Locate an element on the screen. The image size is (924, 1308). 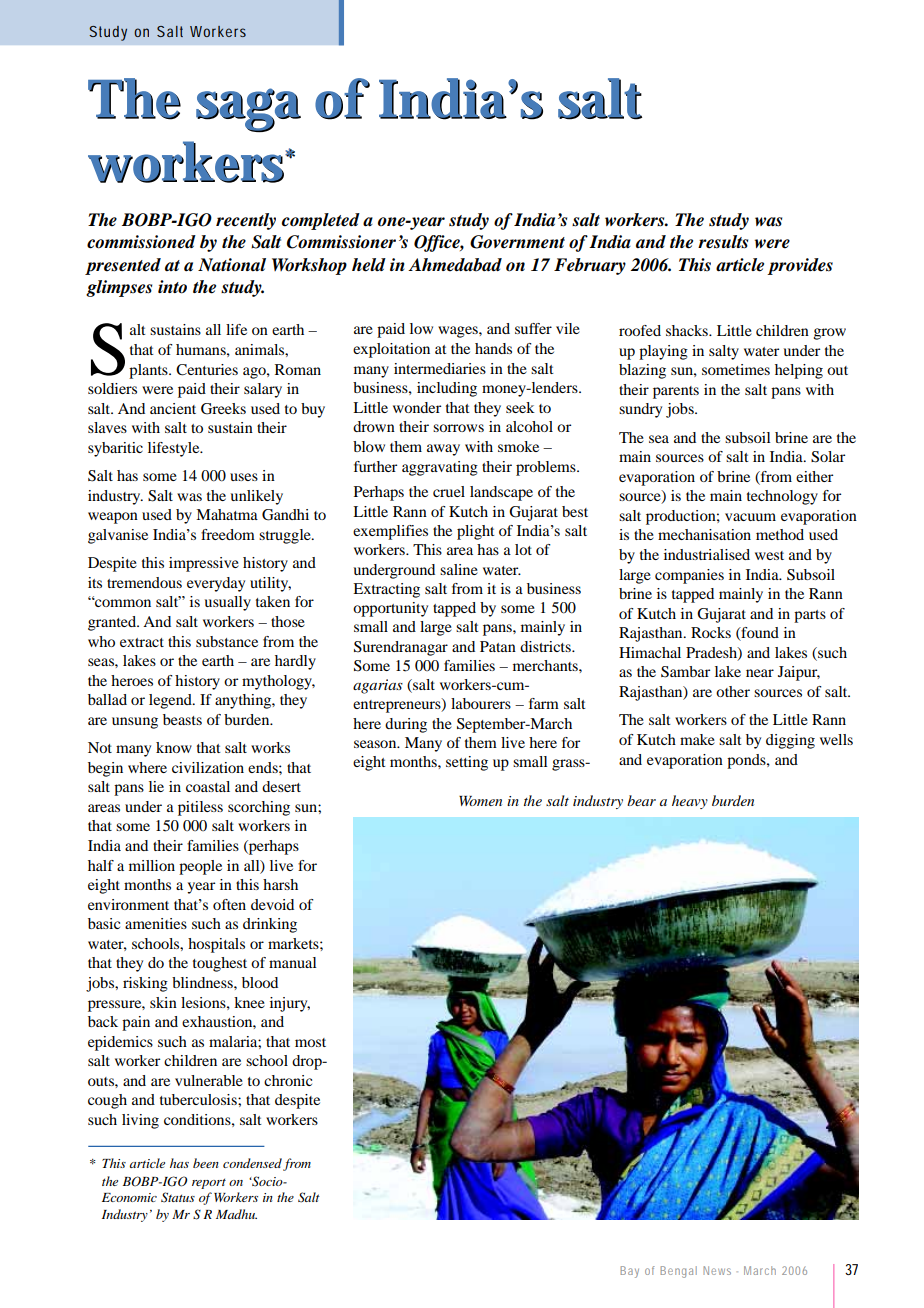
ponds is located at coordinates (747, 761).
